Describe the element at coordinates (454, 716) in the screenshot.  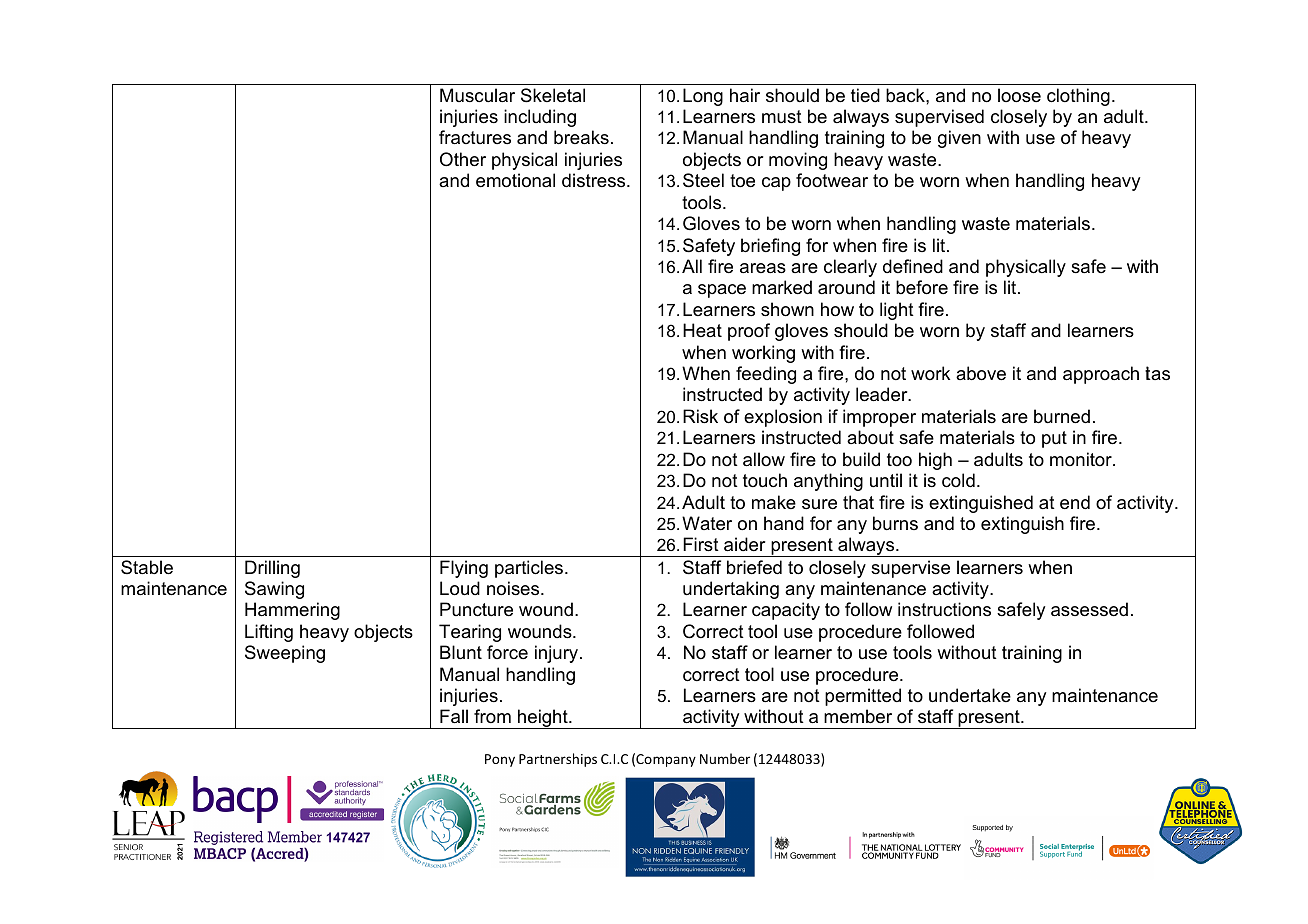
I see `Fall` at that location.
